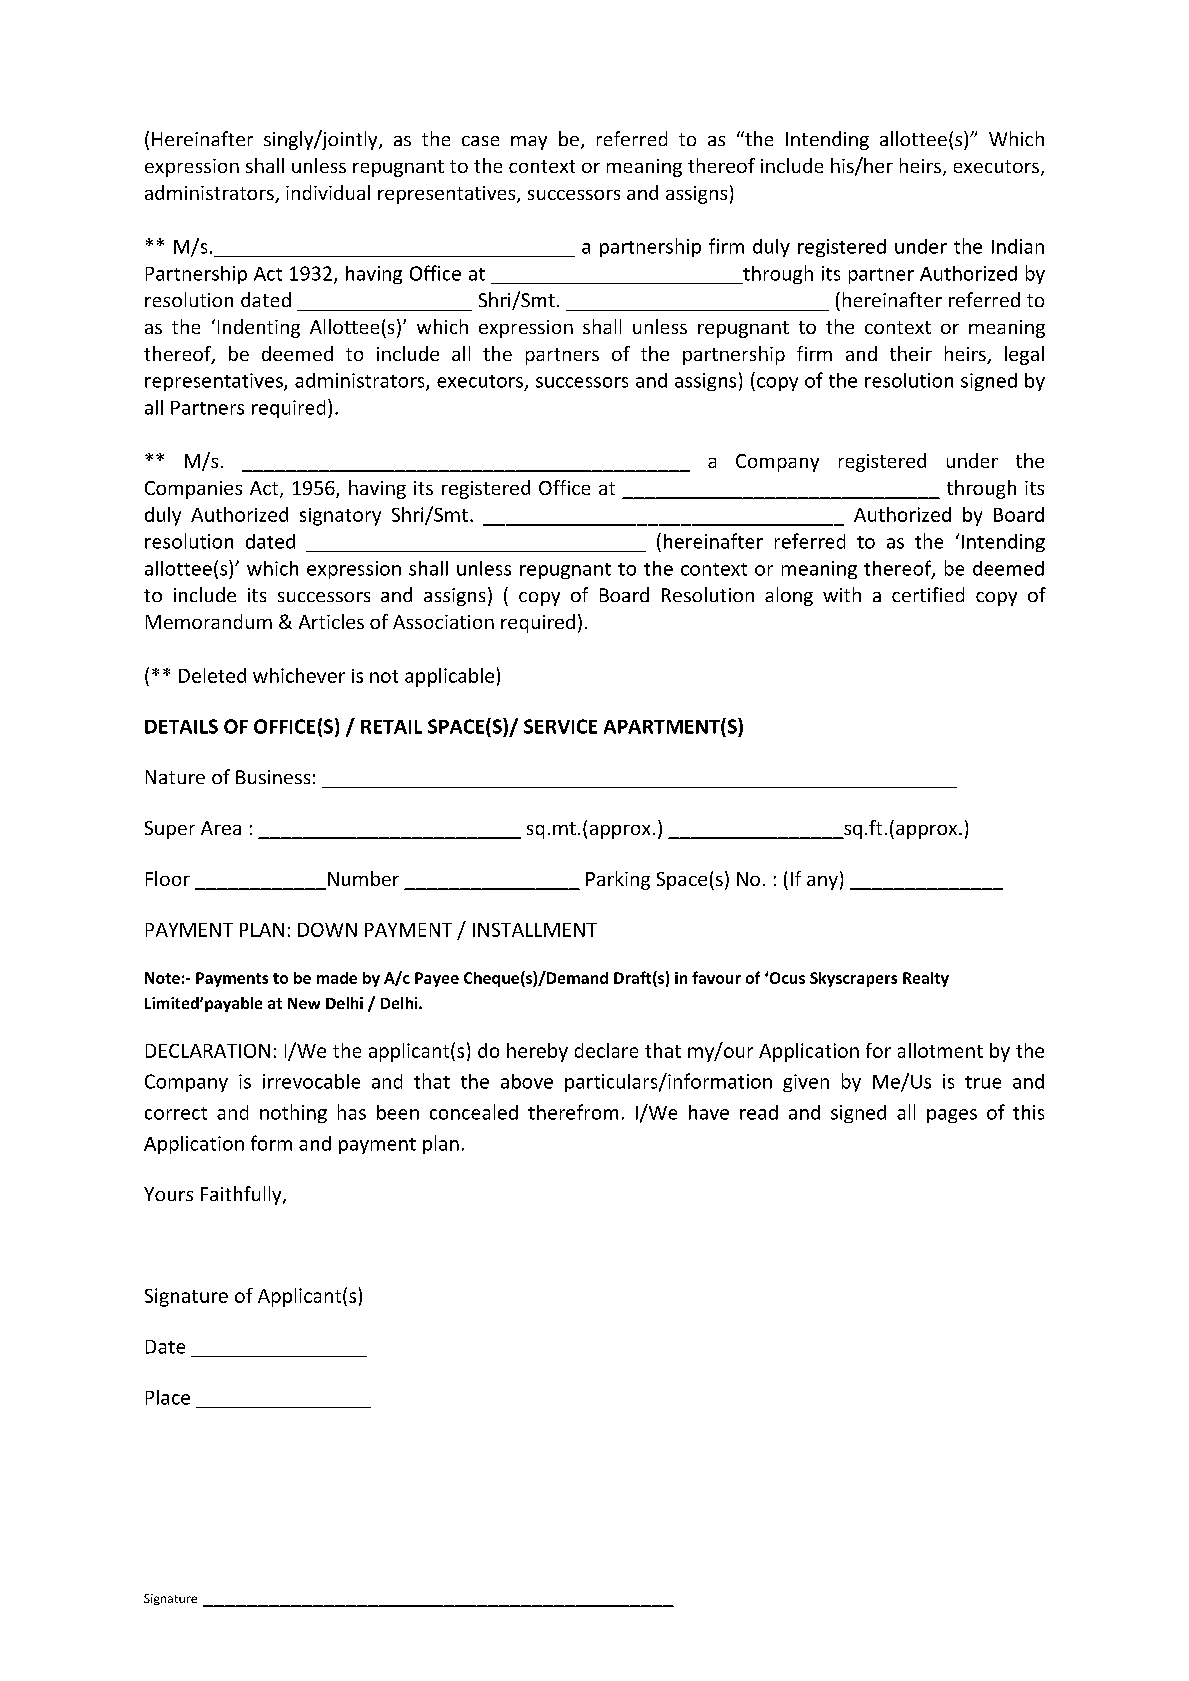 The width and height of the screenshot is (1189, 1681). Describe the element at coordinates (560, 726) in the screenshot. I see `SERVICE` at that location.
